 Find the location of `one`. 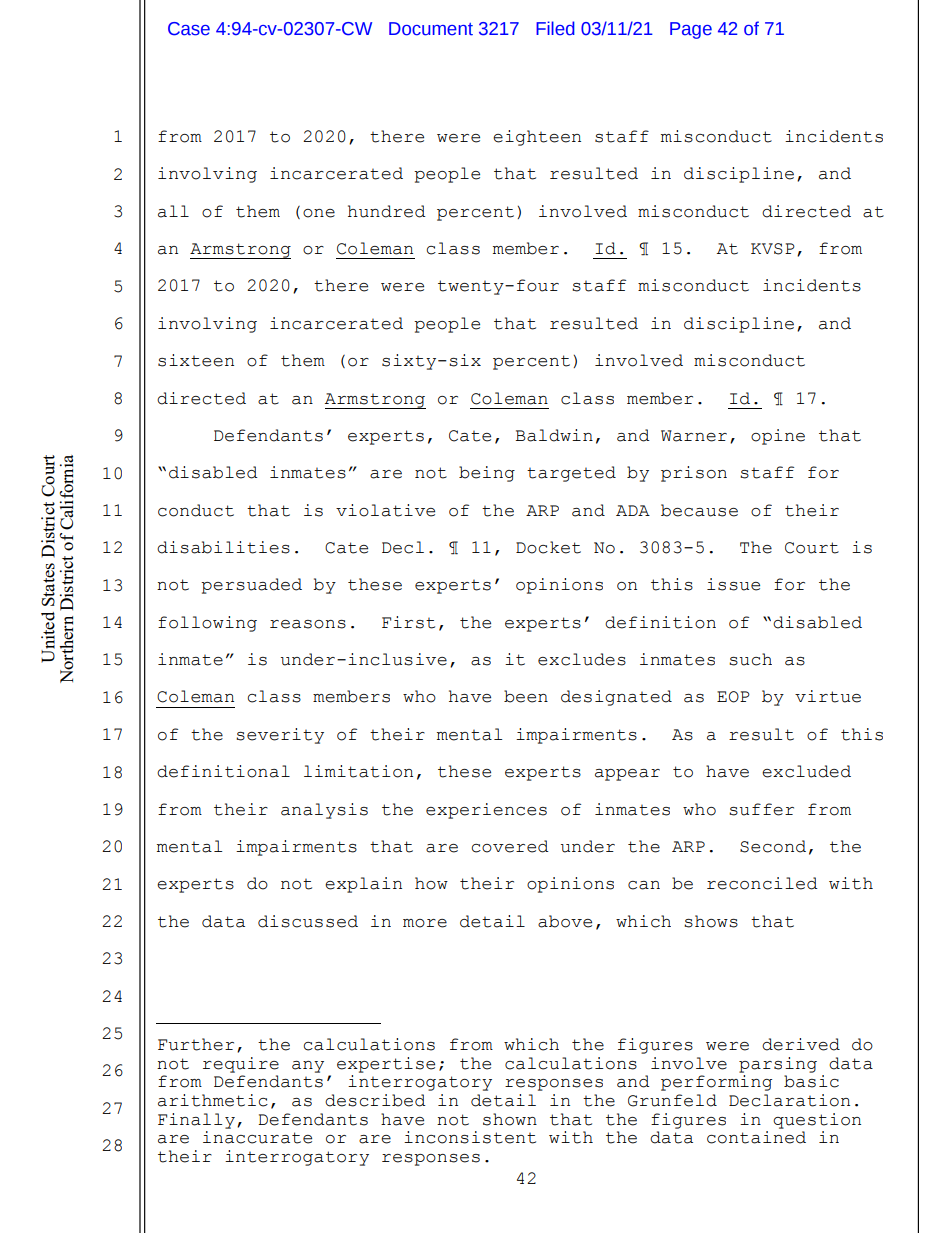

one is located at coordinates (319, 213).
